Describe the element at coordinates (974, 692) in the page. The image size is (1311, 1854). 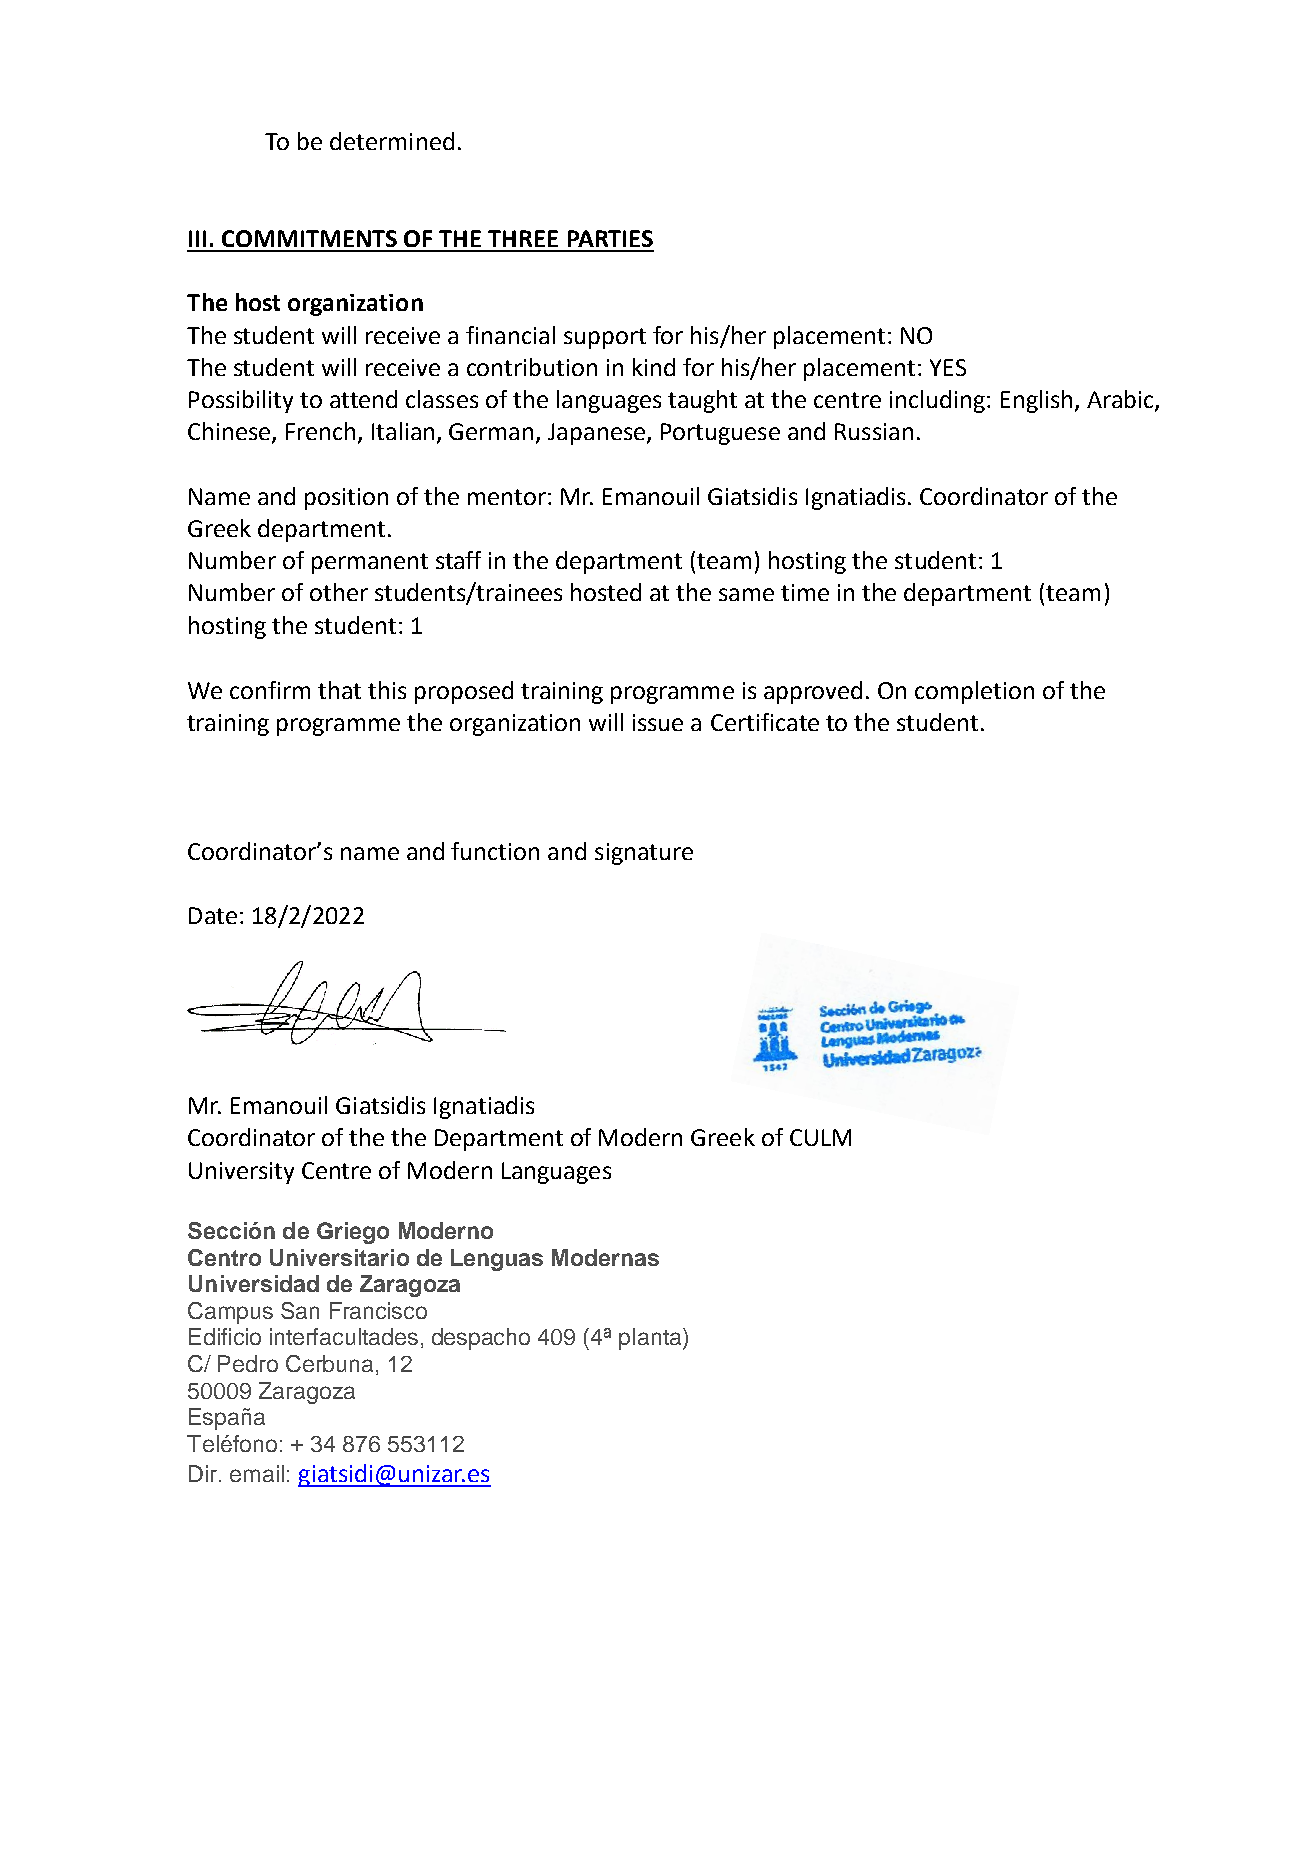
I see `completion` at that location.
